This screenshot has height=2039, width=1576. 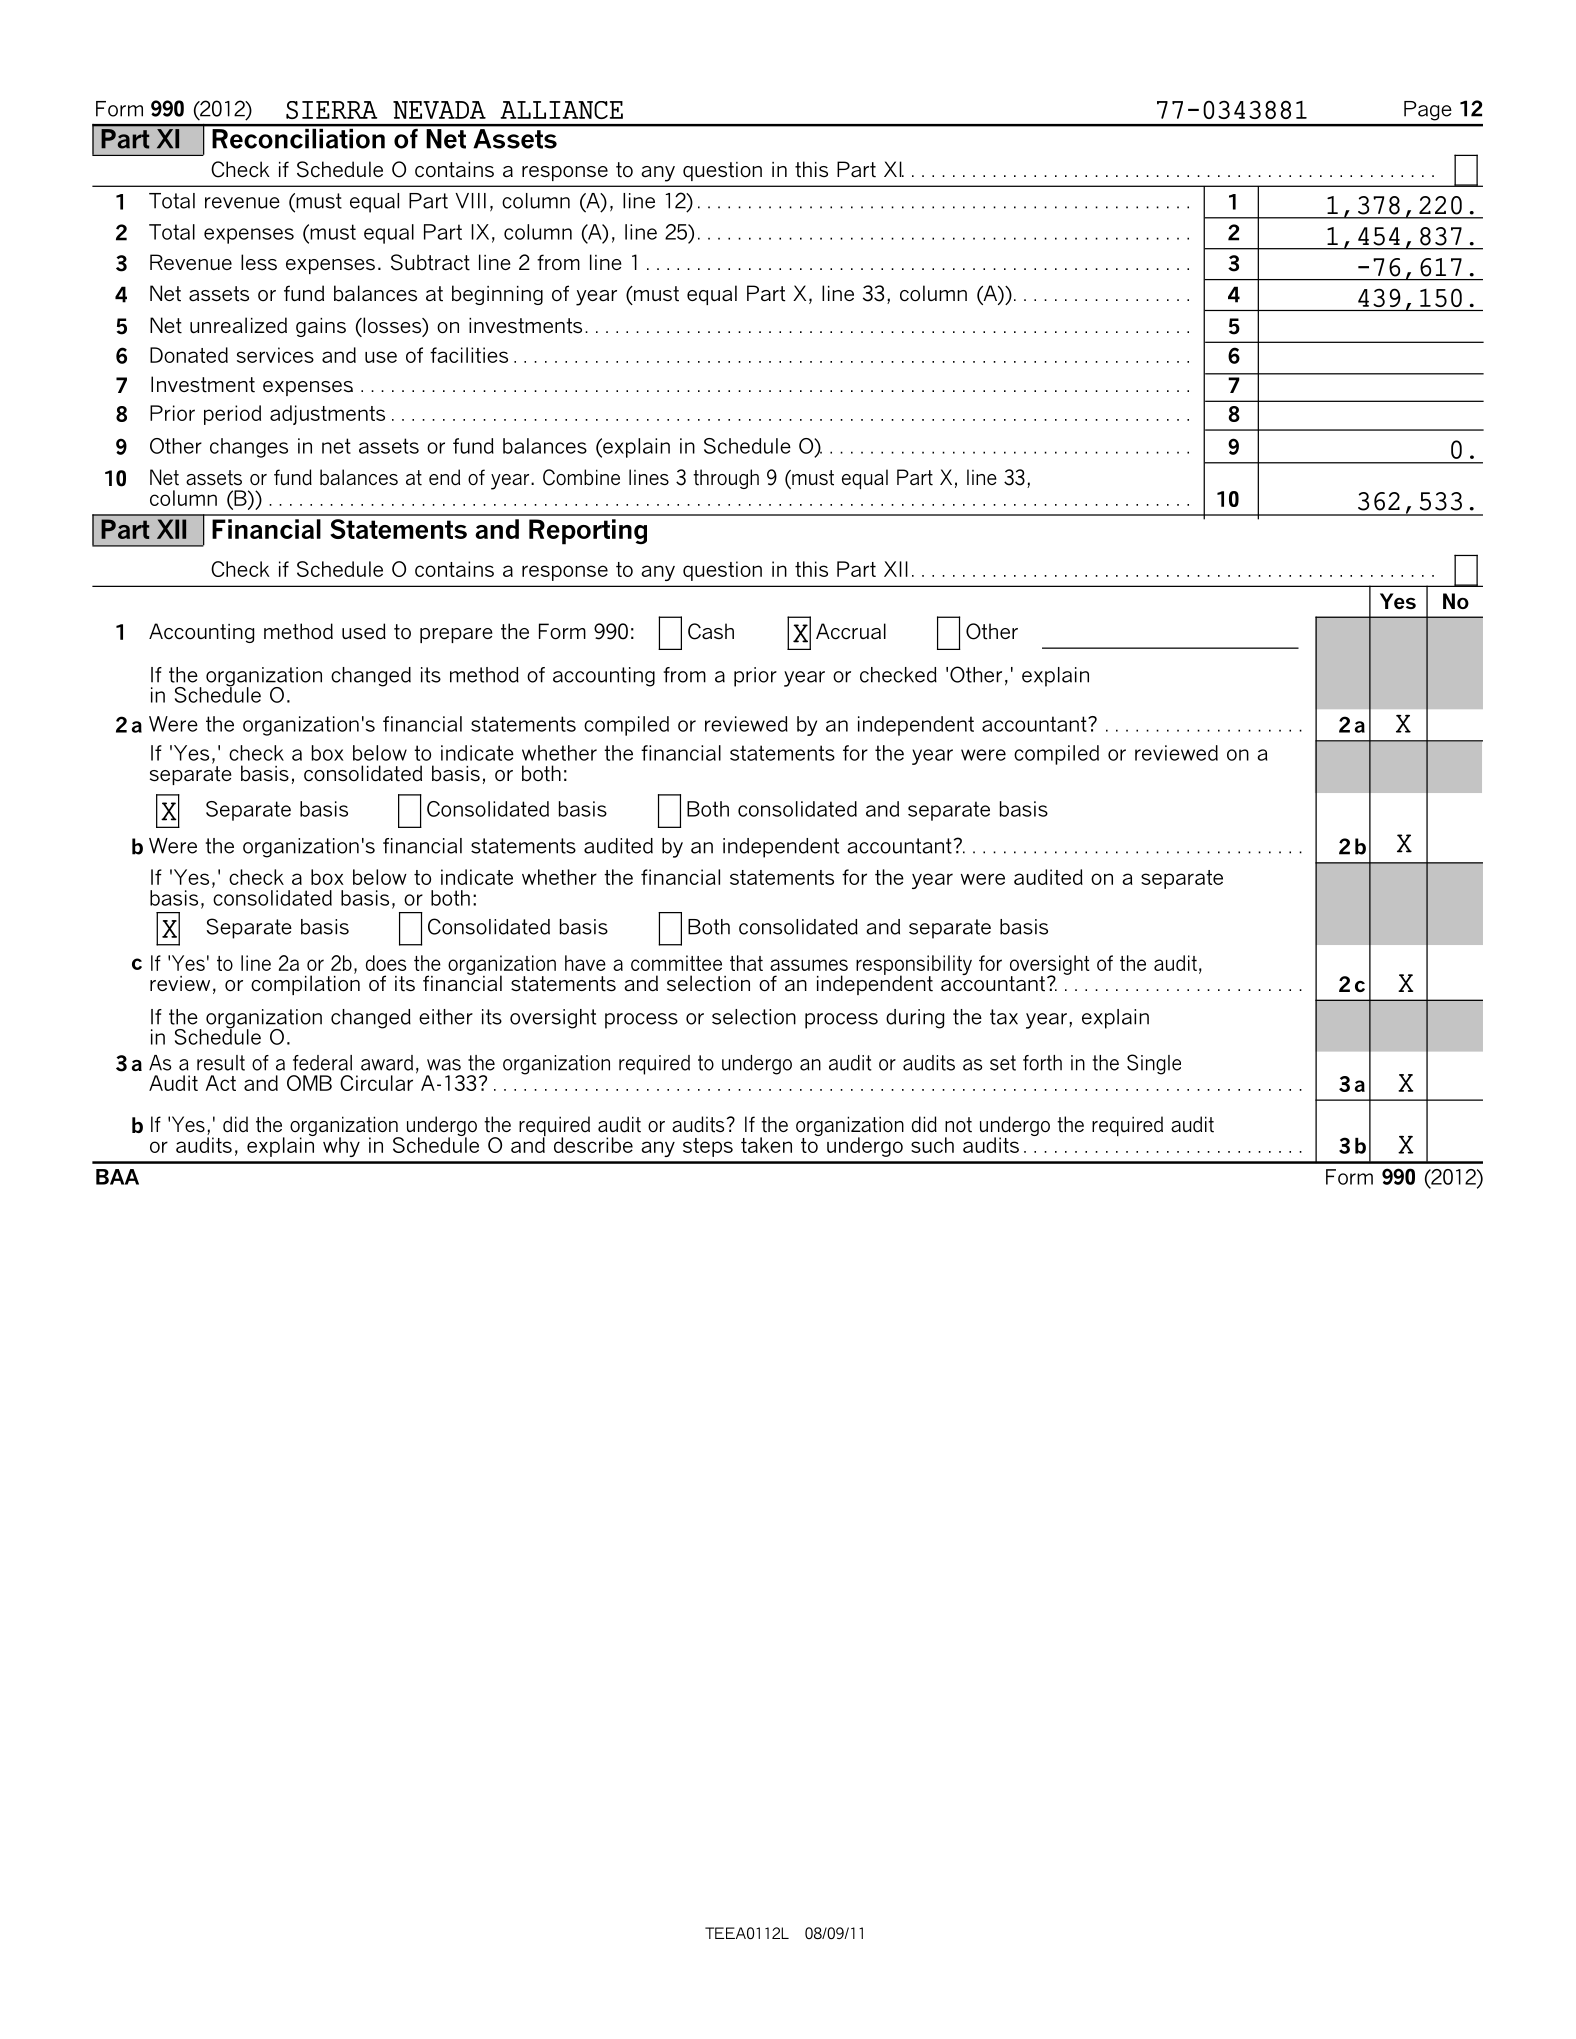 What do you see at coordinates (1428, 111) in the screenshot?
I see `Page` at bounding box center [1428, 111].
